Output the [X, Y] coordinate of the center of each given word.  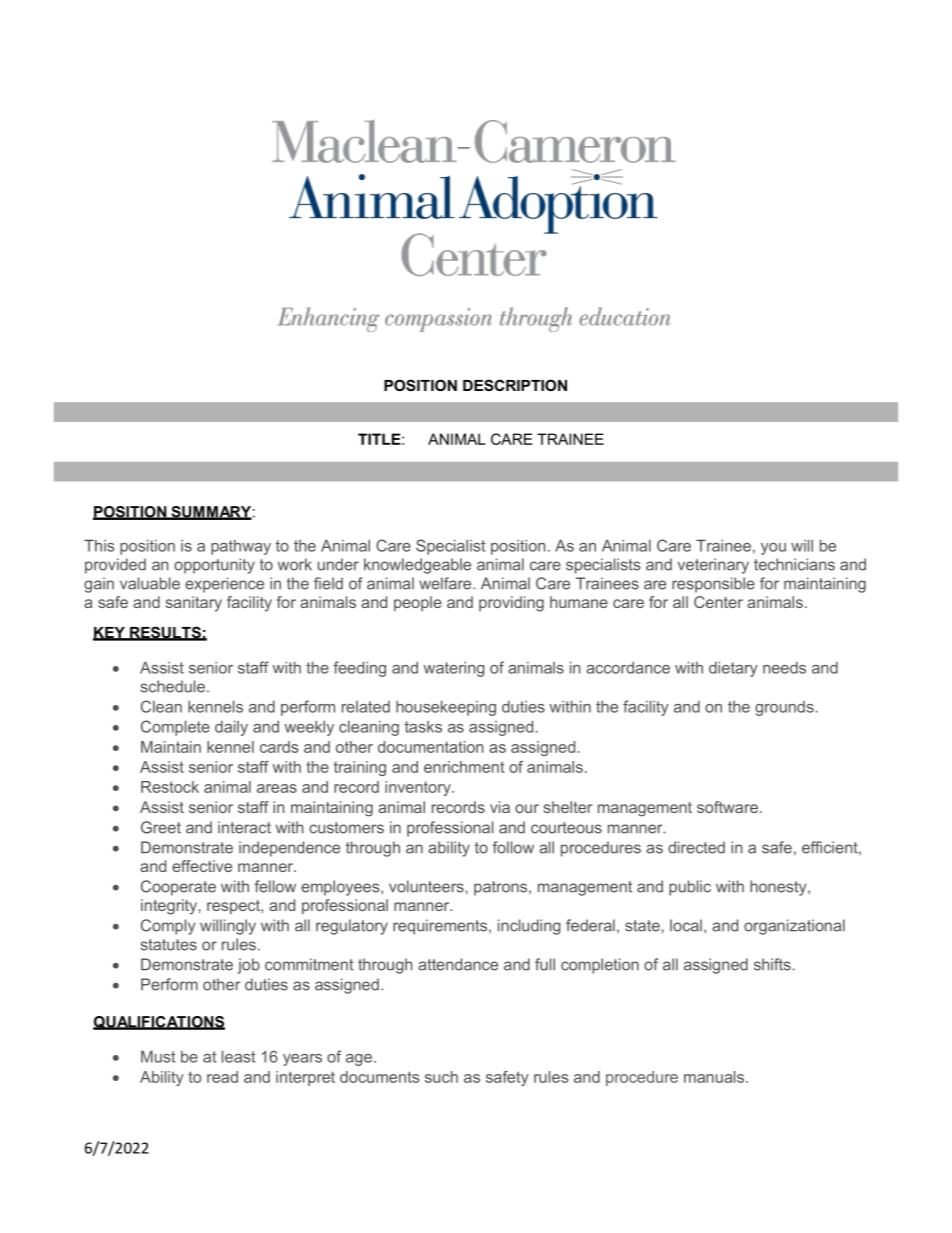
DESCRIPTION [515, 385]
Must [158, 1057]
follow [513, 847]
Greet [161, 827]
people [418, 603]
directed [696, 847]
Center [718, 602]
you [773, 549]
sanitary [194, 604]
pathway [241, 547]
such [441, 1077]
